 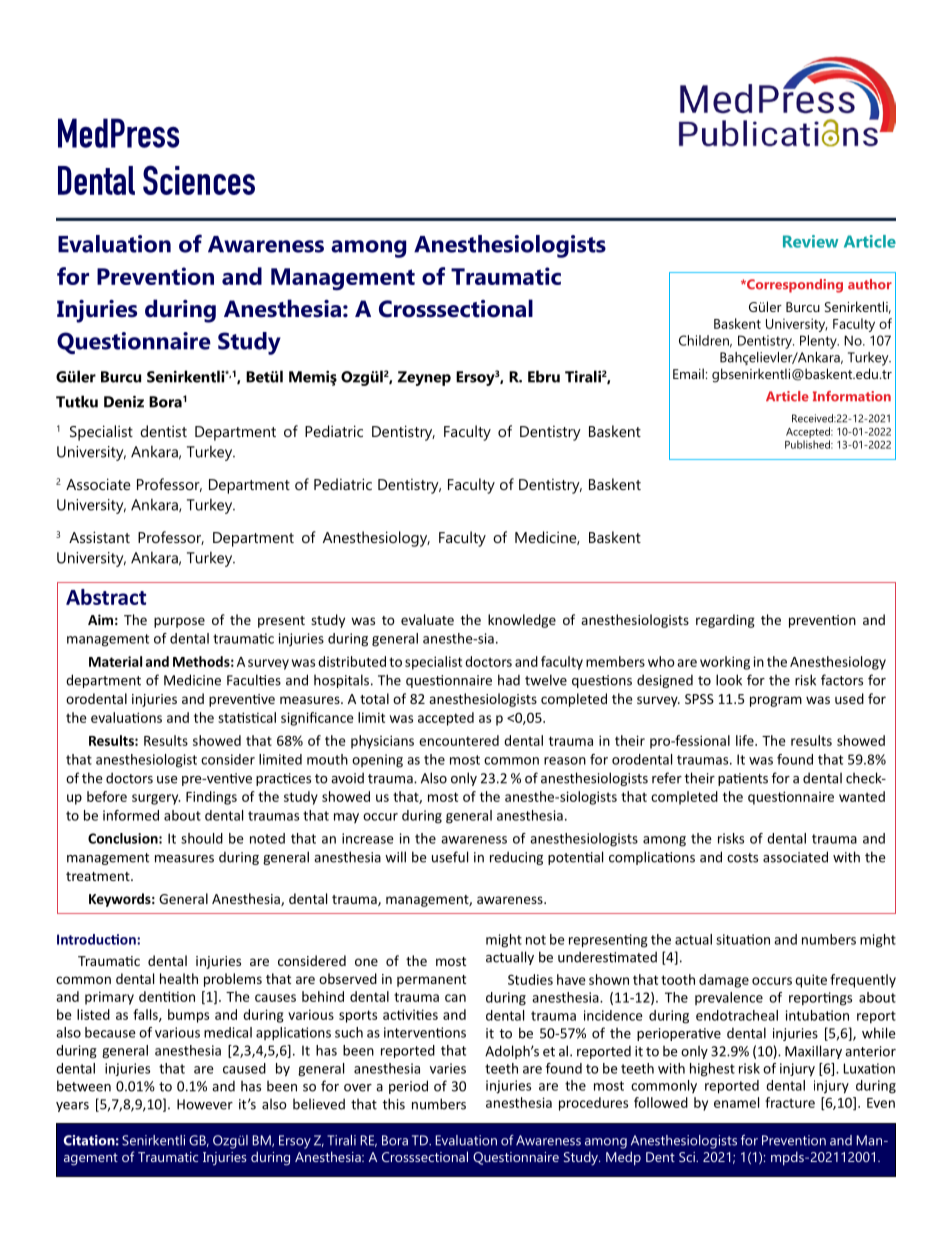 What do you see at coordinates (424, 378) in the screenshot?
I see `Zeynep` at bounding box center [424, 378].
